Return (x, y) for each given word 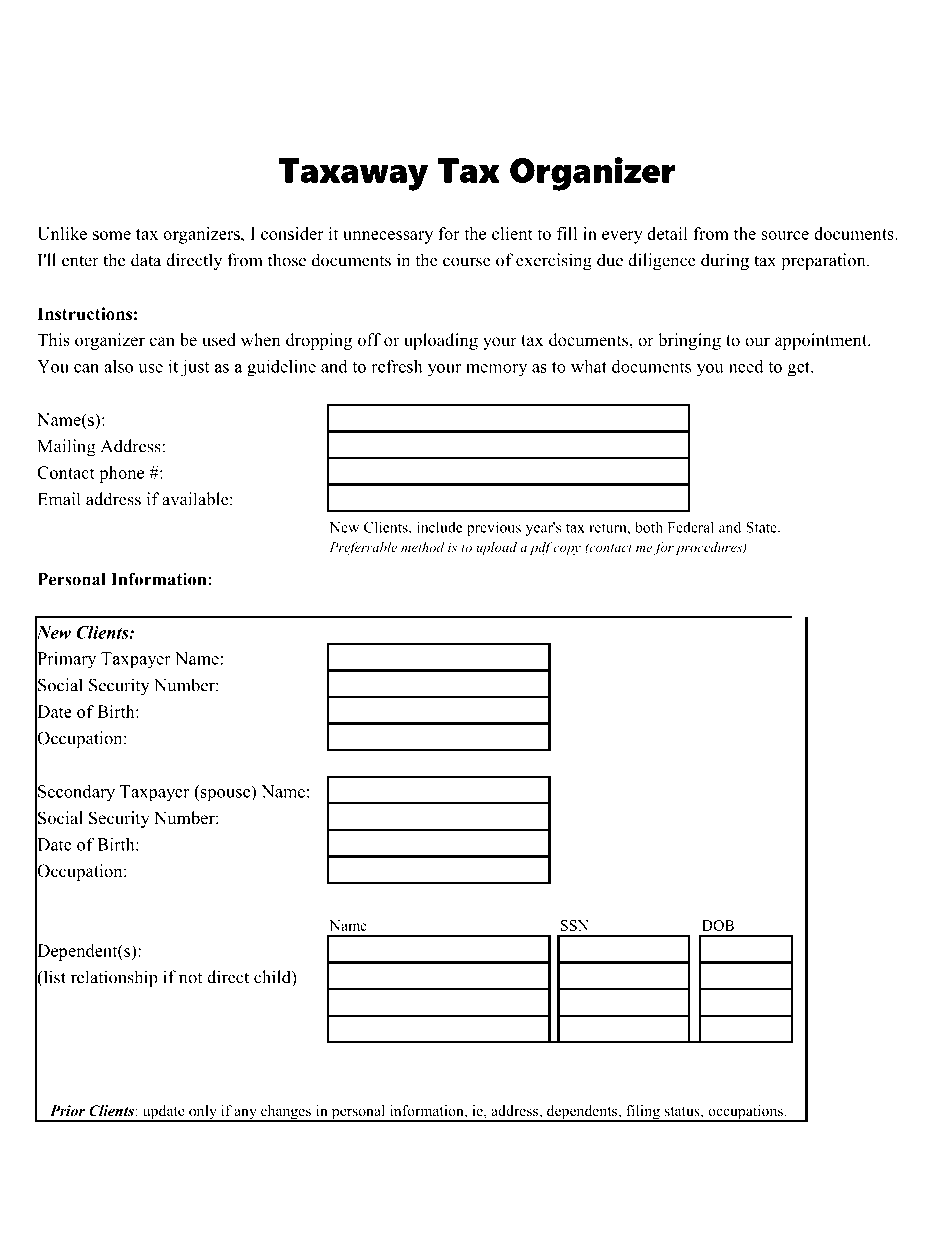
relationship (114, 978)
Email (59, 499)
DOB (718, 925)
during (725, 262)
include (440, 527)
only (203, 1113)
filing (643, 1113)
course (467, 262)
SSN (575, 925)
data (146, 260)
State (762, 527)
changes (286, 1113)
